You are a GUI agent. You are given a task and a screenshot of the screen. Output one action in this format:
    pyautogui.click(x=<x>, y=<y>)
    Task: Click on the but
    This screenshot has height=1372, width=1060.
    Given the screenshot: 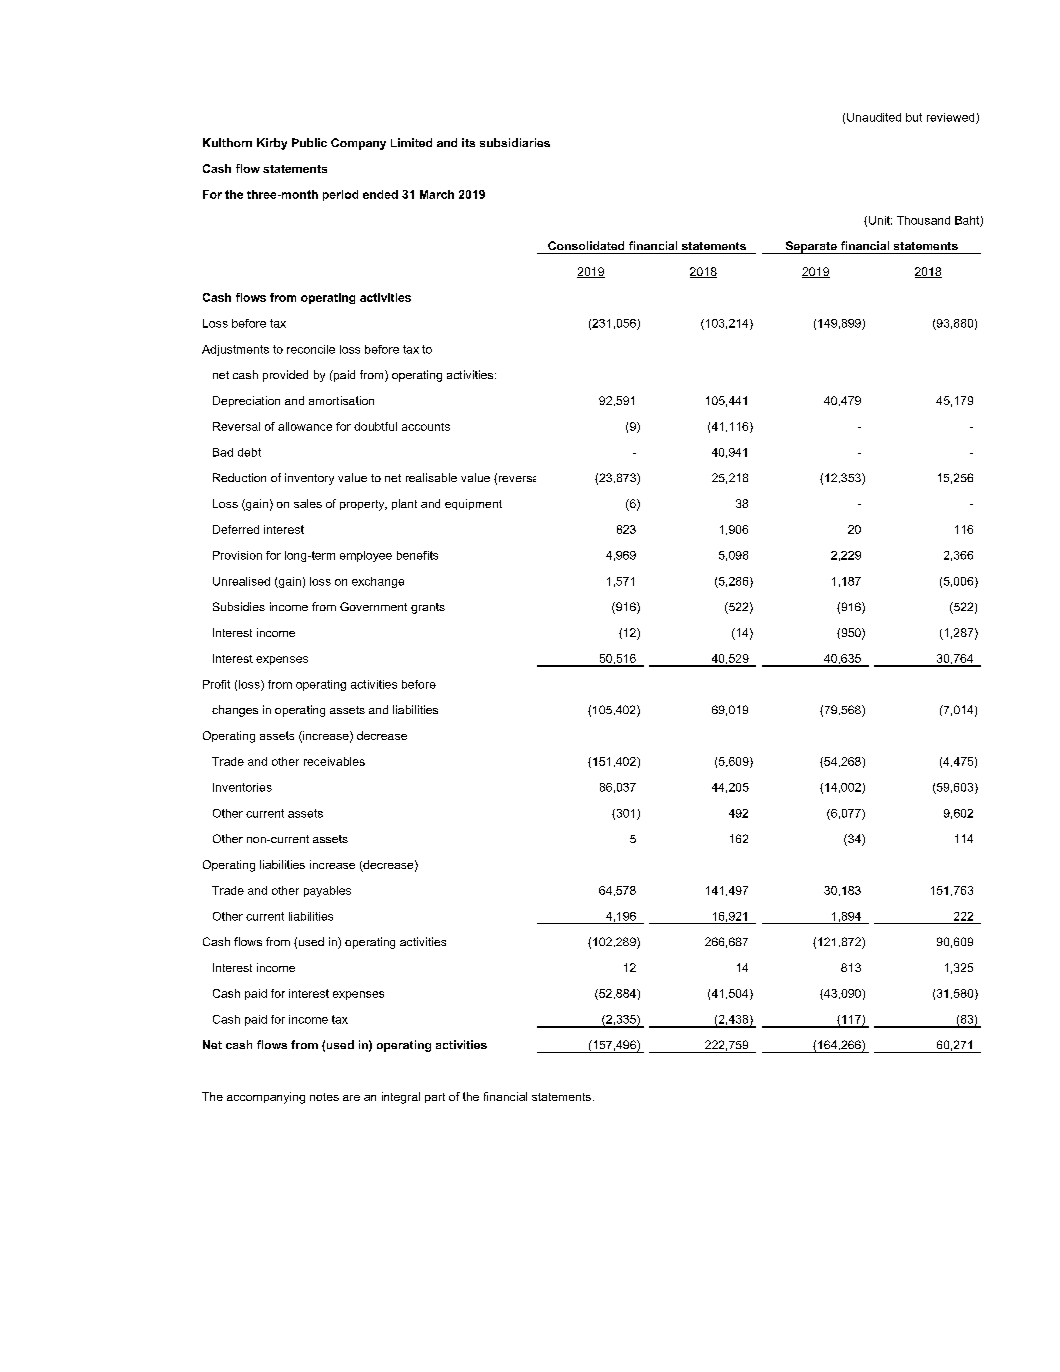 What is the action you would take?
    pyautogui.click(x=914, y=117)
